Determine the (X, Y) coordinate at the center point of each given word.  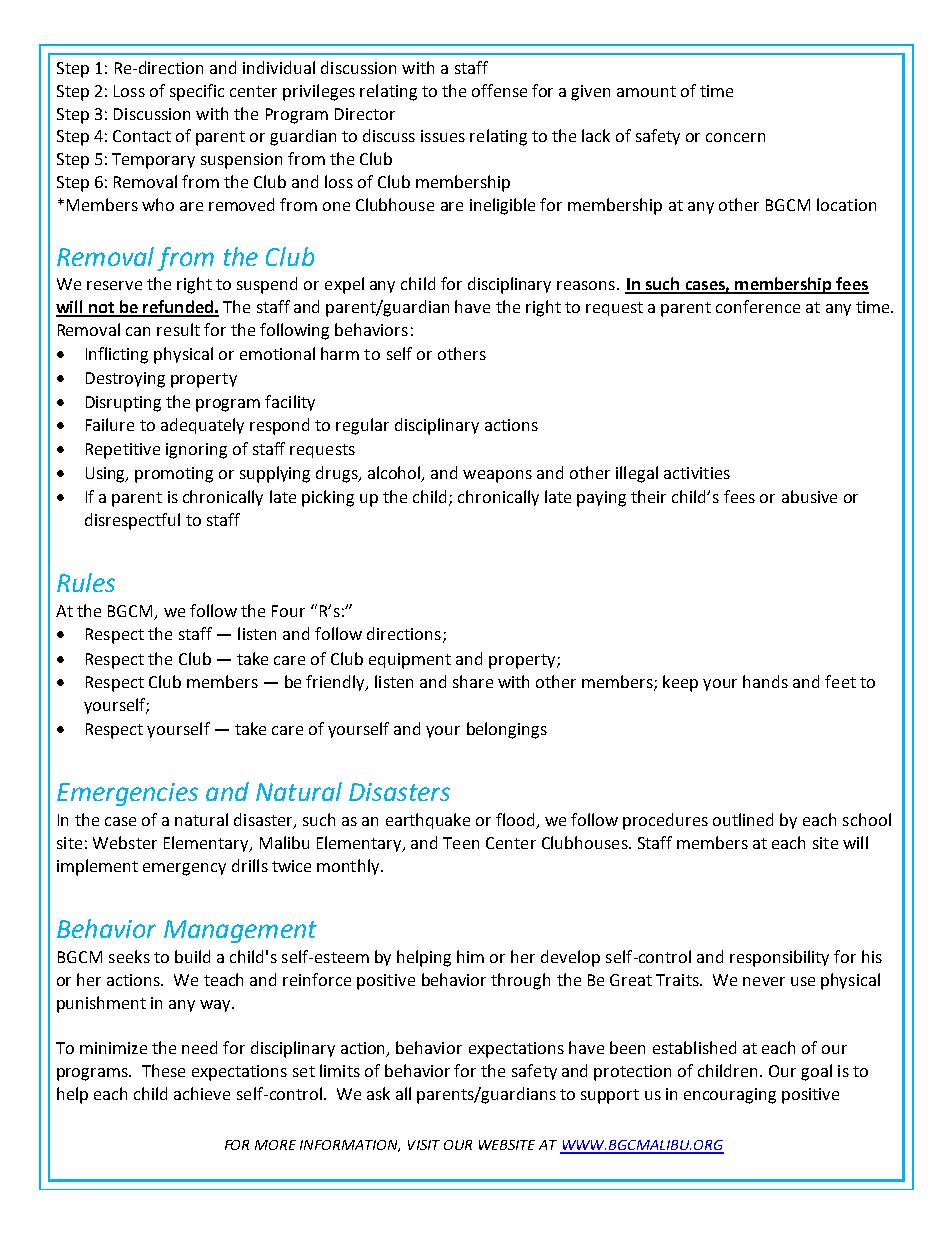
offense (499, 90)
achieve (202, 1093)
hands (765, 681)
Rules (86, 582)
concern (735, 137)
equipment (410, 661)
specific (197, 92)
